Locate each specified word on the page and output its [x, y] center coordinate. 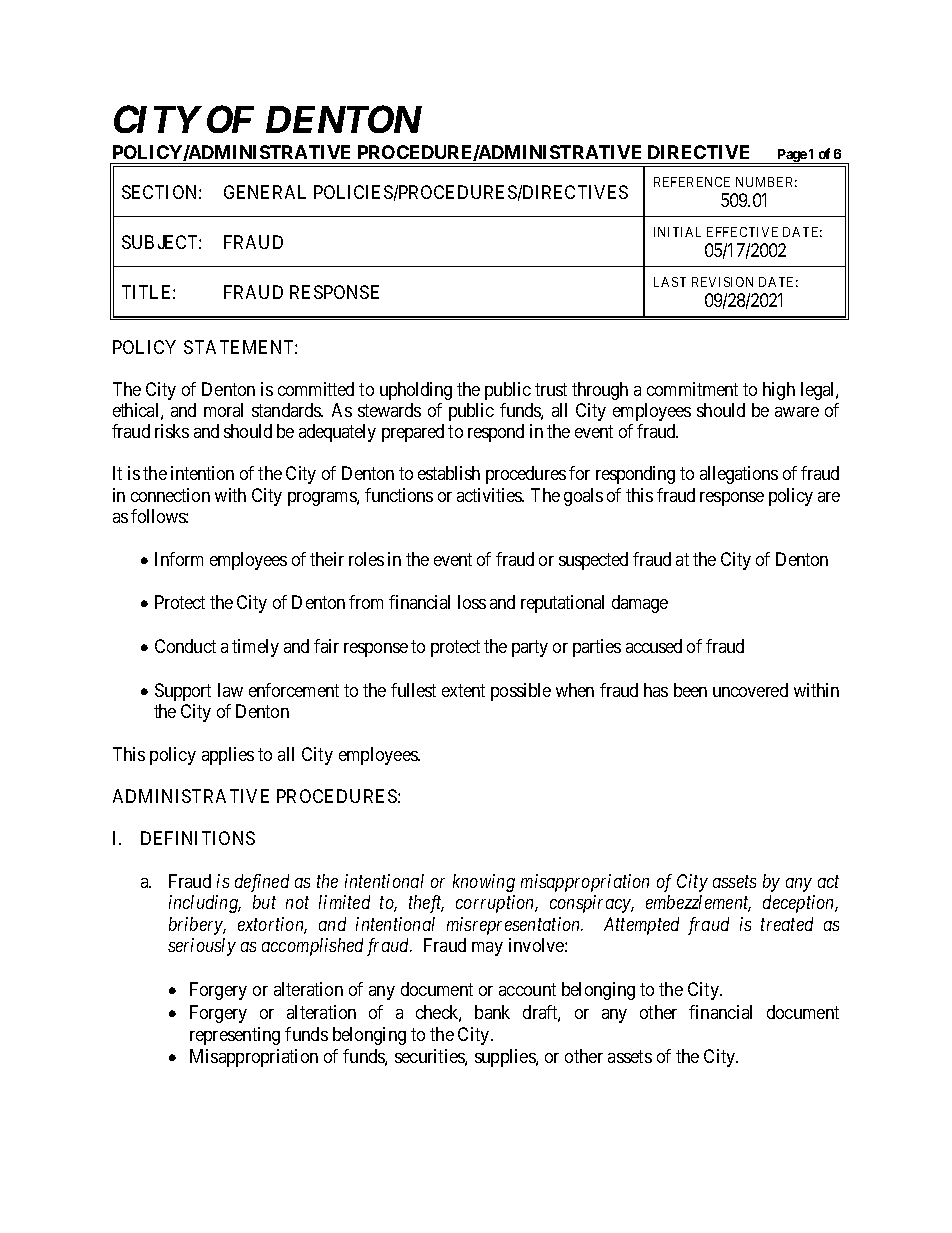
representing [235, 1036]
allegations [739, 475]
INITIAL [677, 232]
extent [463, 690]
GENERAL [265, 192]
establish [449, 473]
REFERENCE [692, 182]
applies [228, 756]
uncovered [750, 690]
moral [223, 410]
